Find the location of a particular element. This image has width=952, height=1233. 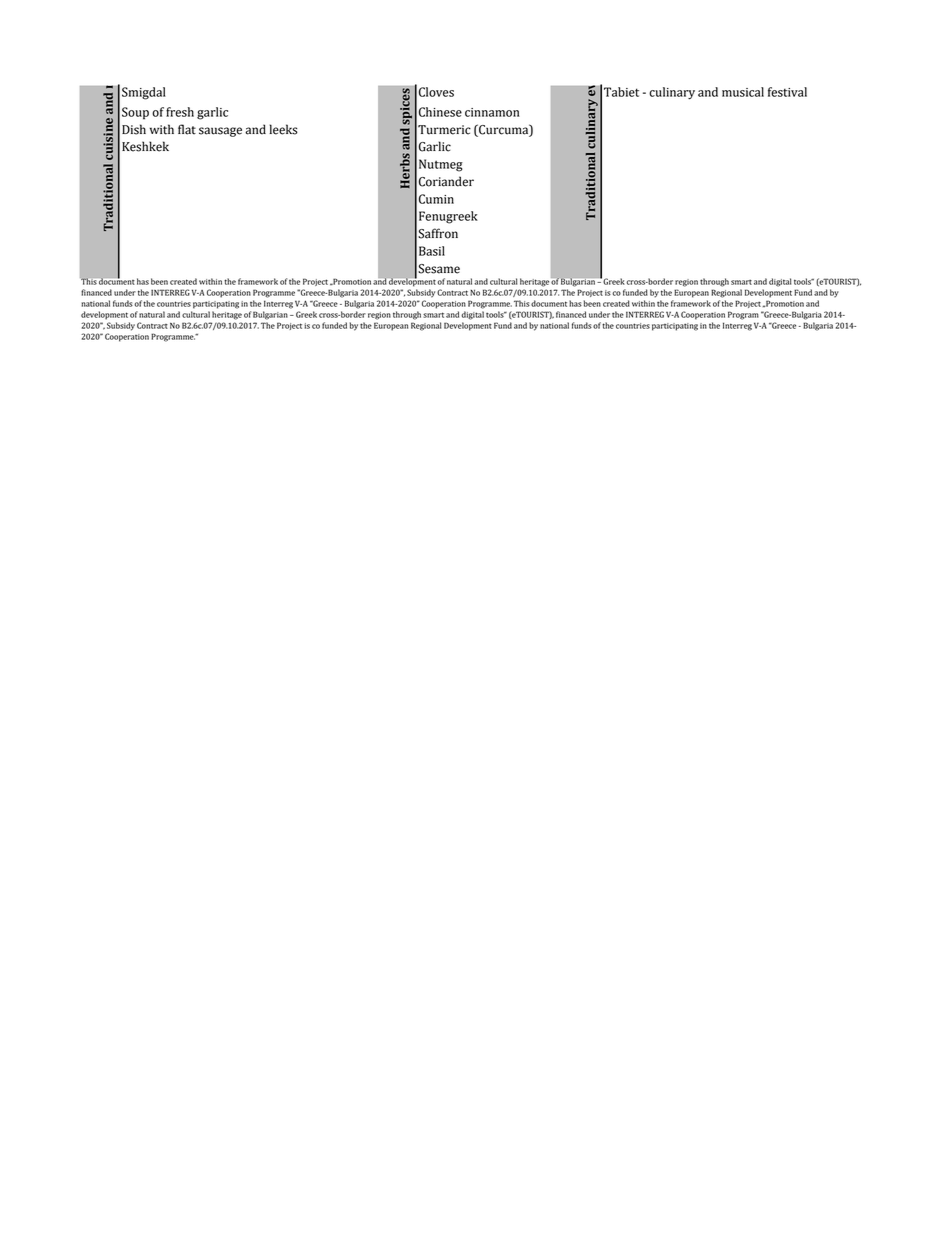

Basil is located at coordinates (432, 251).
